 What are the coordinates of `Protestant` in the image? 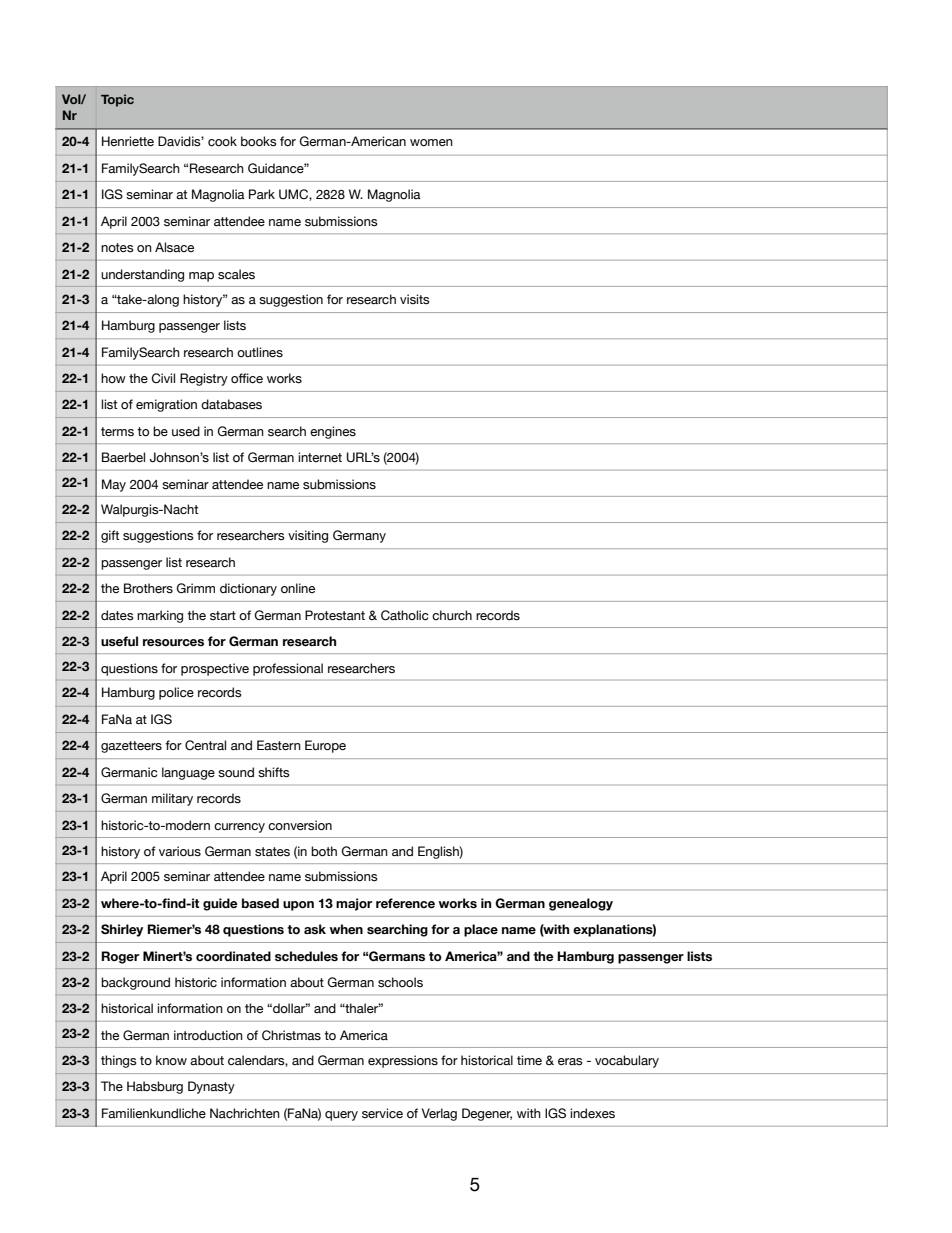 It's located at (335, 615).
